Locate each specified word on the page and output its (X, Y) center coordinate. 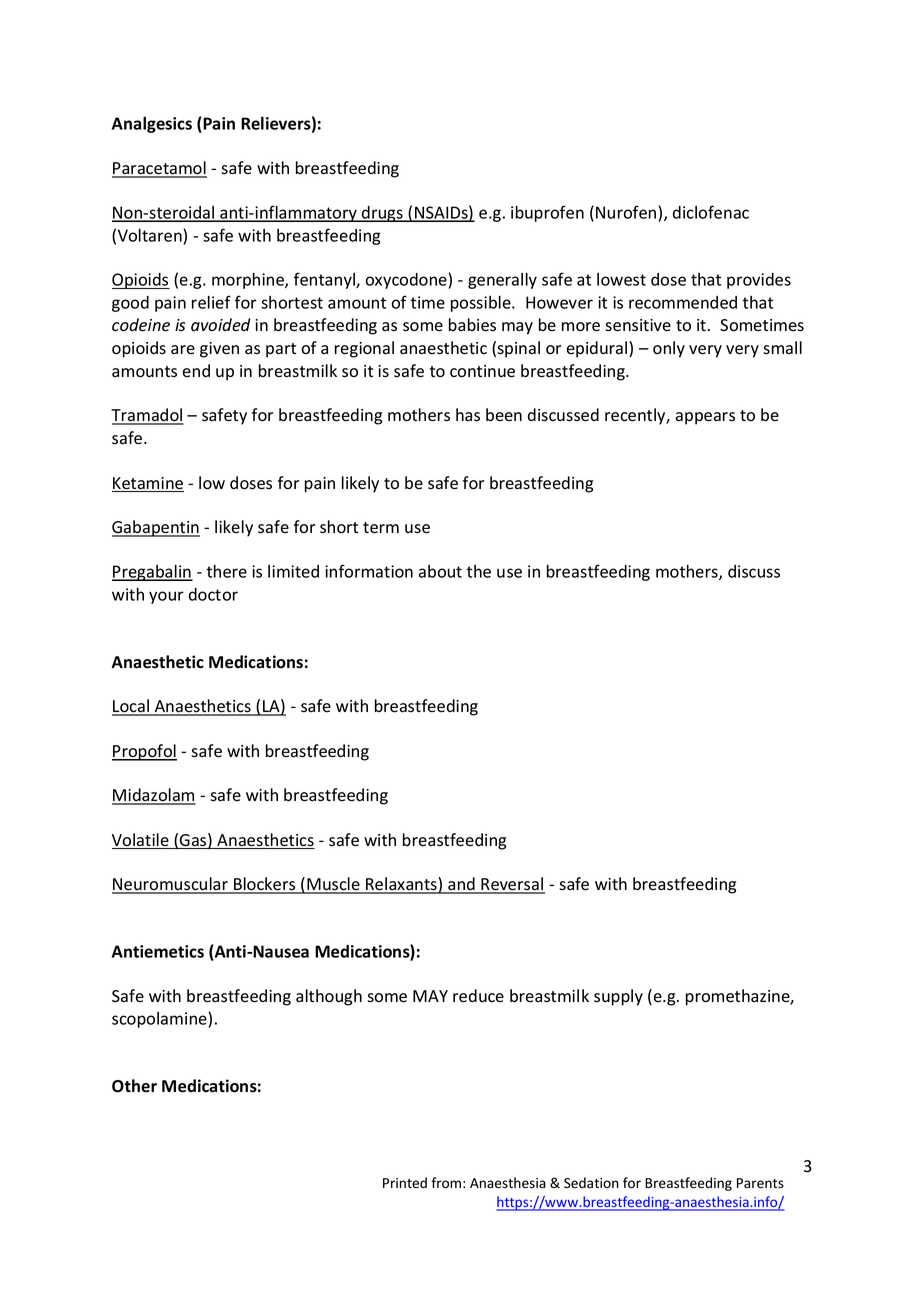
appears (705, 418)
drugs (382, 214)
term (381, 528)
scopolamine (160, 1020)
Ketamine (148, 484)
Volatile (141, 841)
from (446, 1183)
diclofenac (711, 212)
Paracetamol (159, 169)
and (461, 885)
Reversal (512, 885)
